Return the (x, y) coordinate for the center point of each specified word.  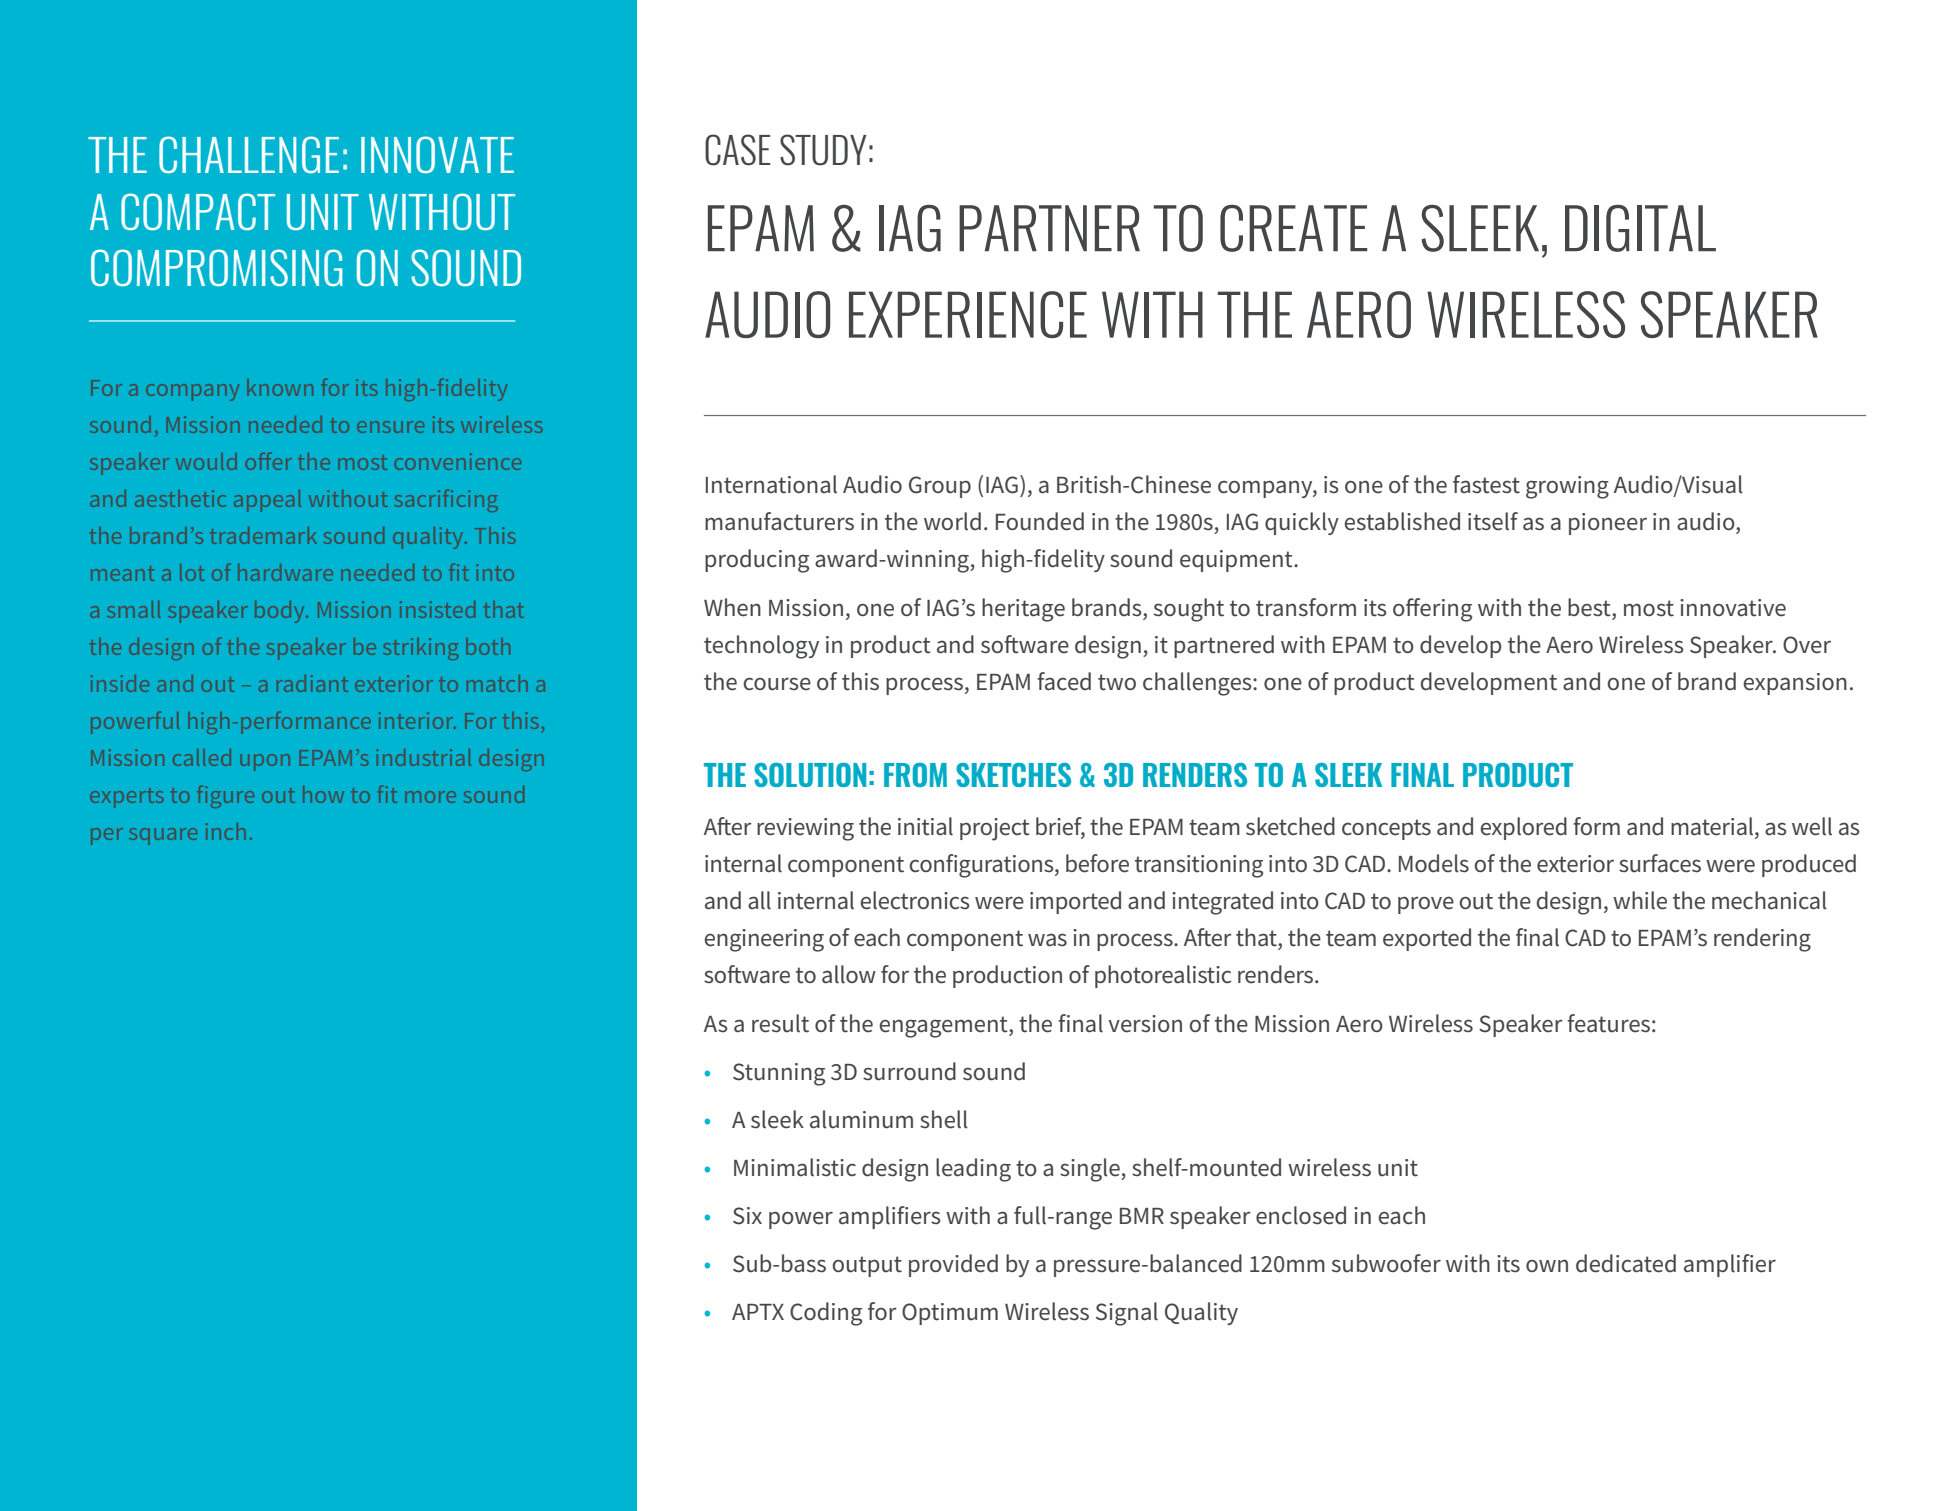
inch (226, 831)
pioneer (1608, 524)
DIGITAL (1640, 228)
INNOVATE (437, 154)
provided (953, 1265)
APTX (758, 1312)
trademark (263, 535)
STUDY (823, 150)
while (1640, 900)
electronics (915, 900)
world (952, 521)
